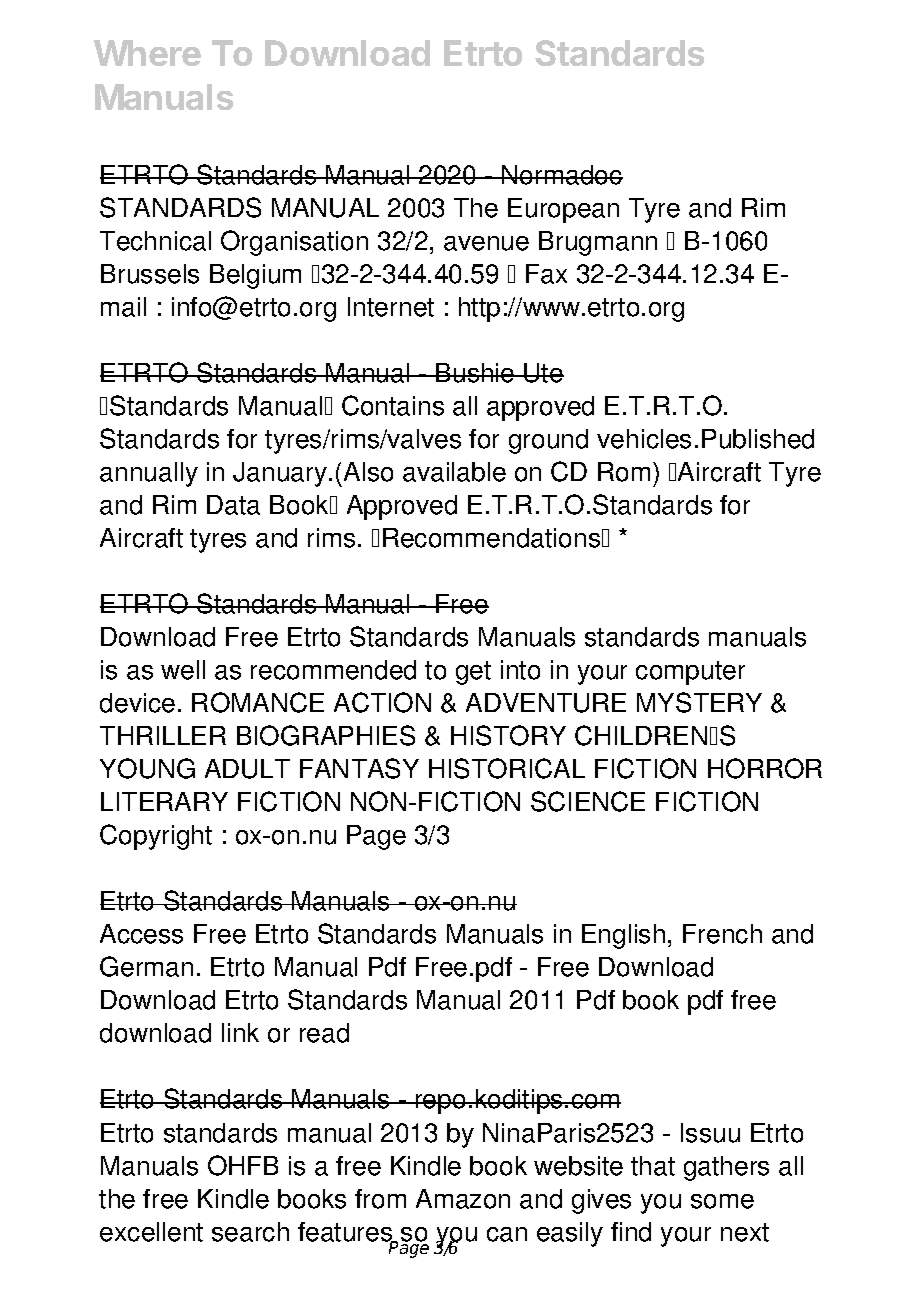 Image resolution: width=924 pixels, height=1311 pixels. What do you see at coordinates (164, 801) in the screenshot?
I see `LITERARY` at bounding box center [164, 801].
